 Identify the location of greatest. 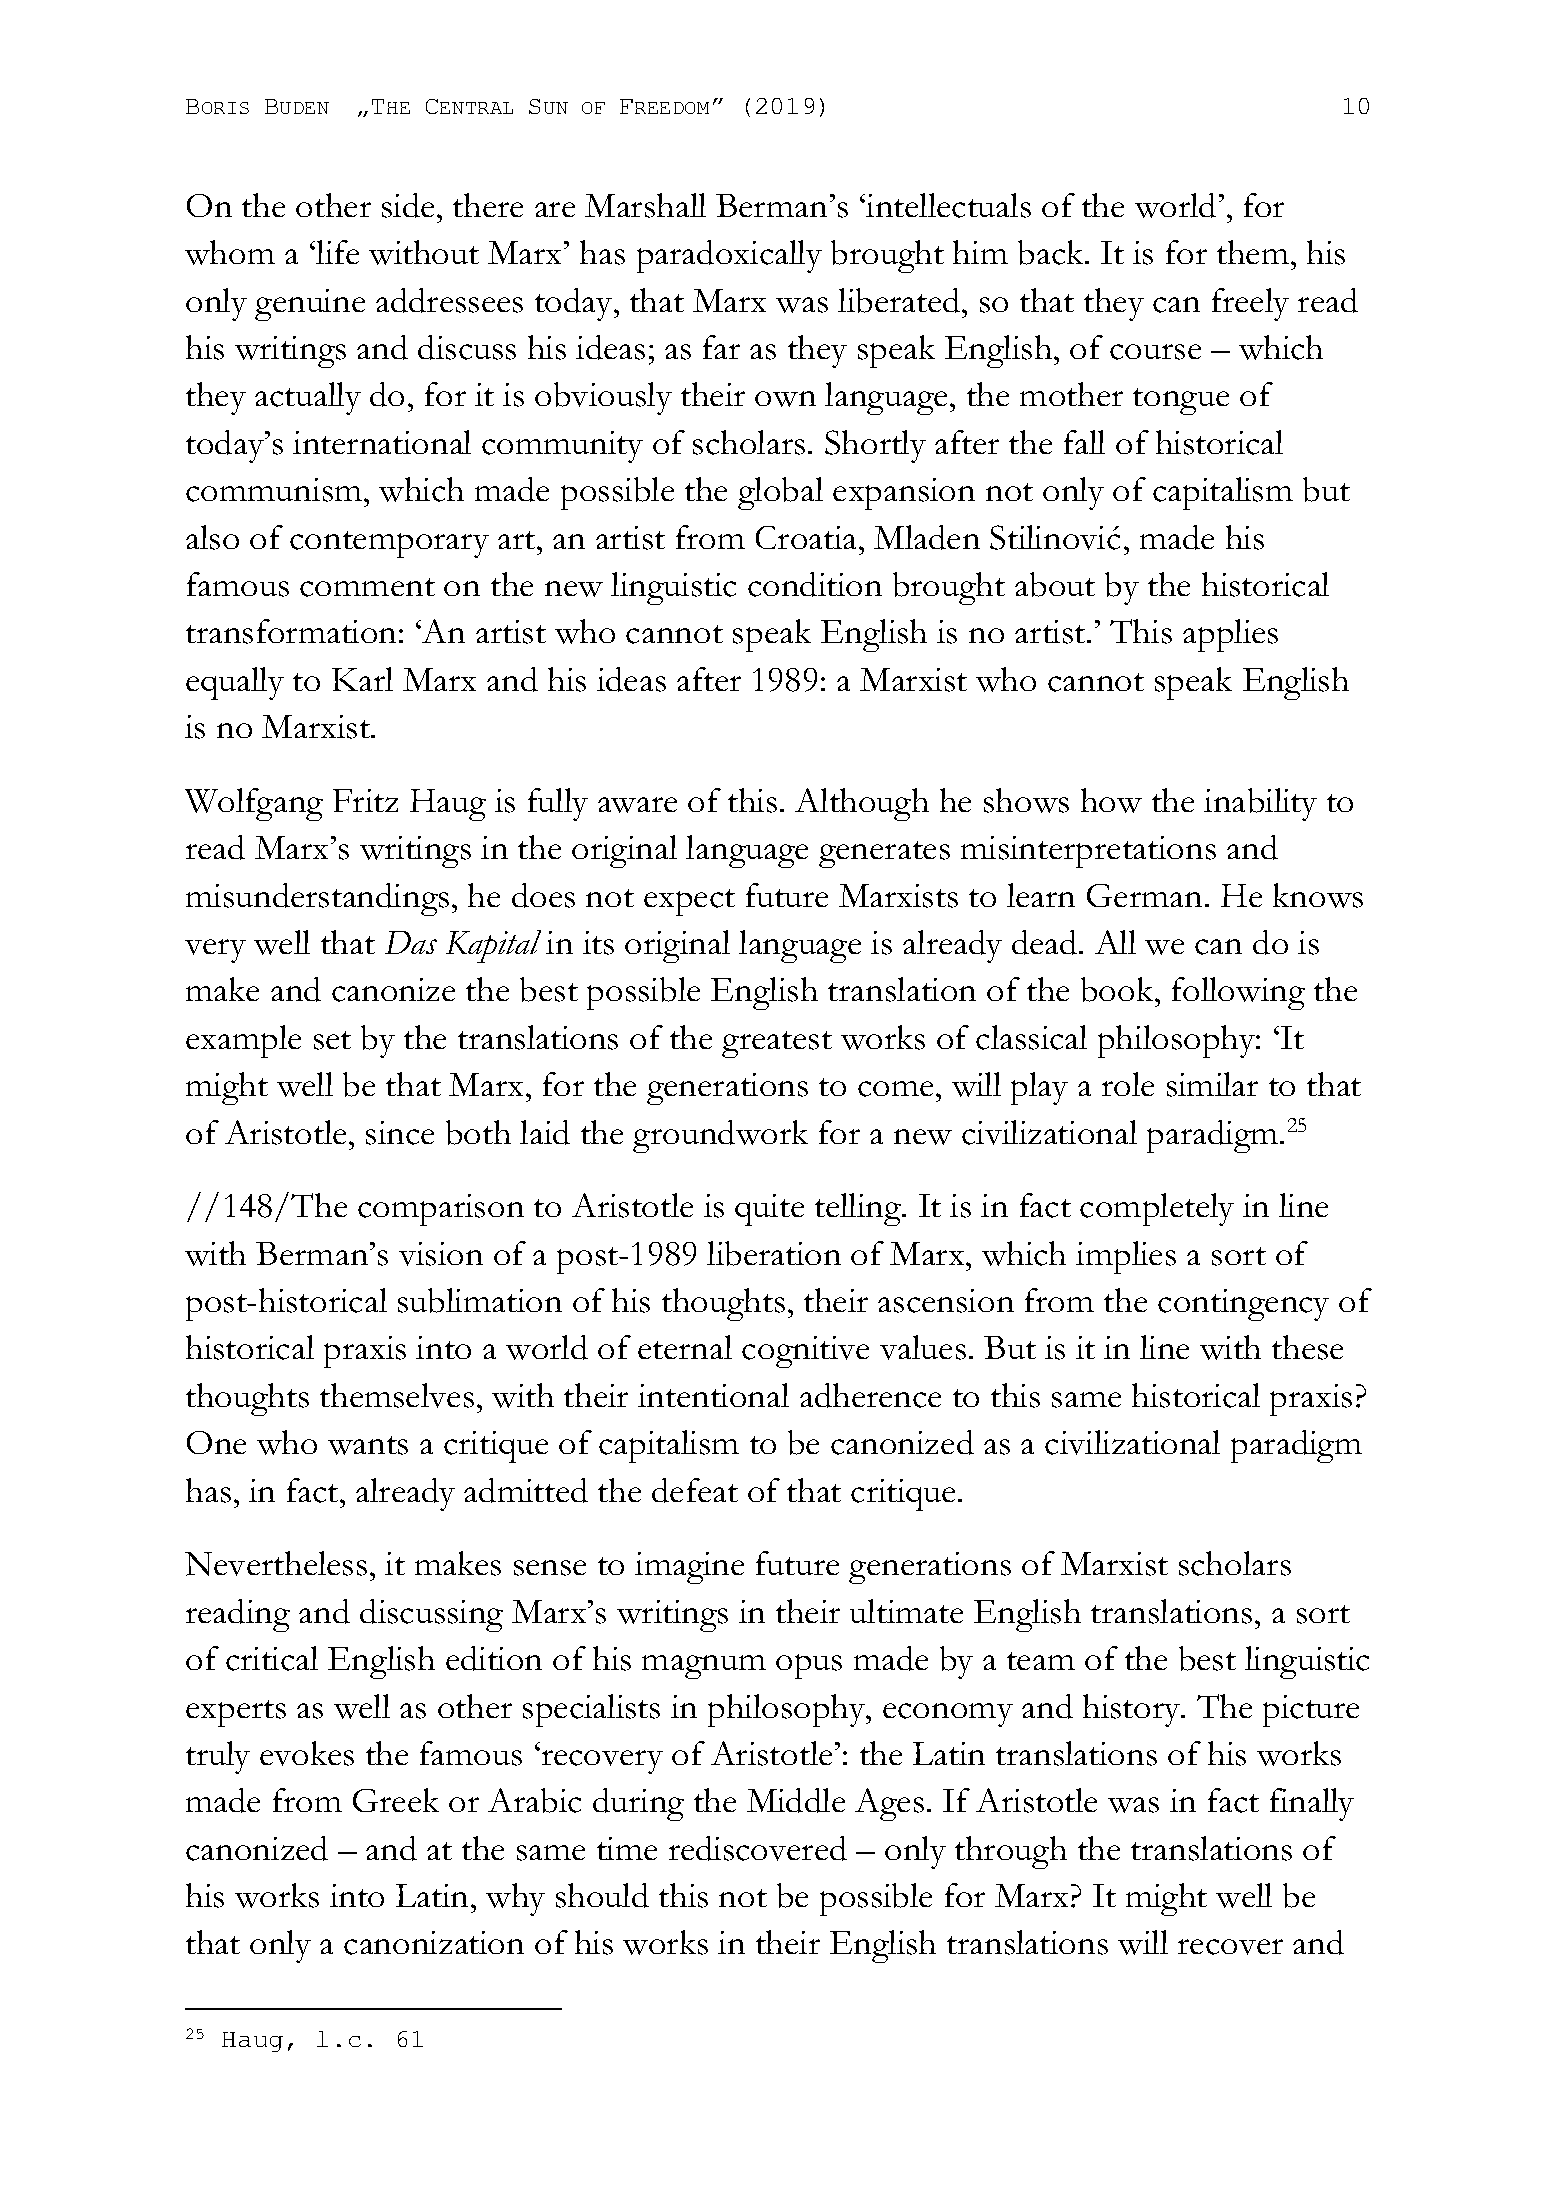
(777, 1044).
